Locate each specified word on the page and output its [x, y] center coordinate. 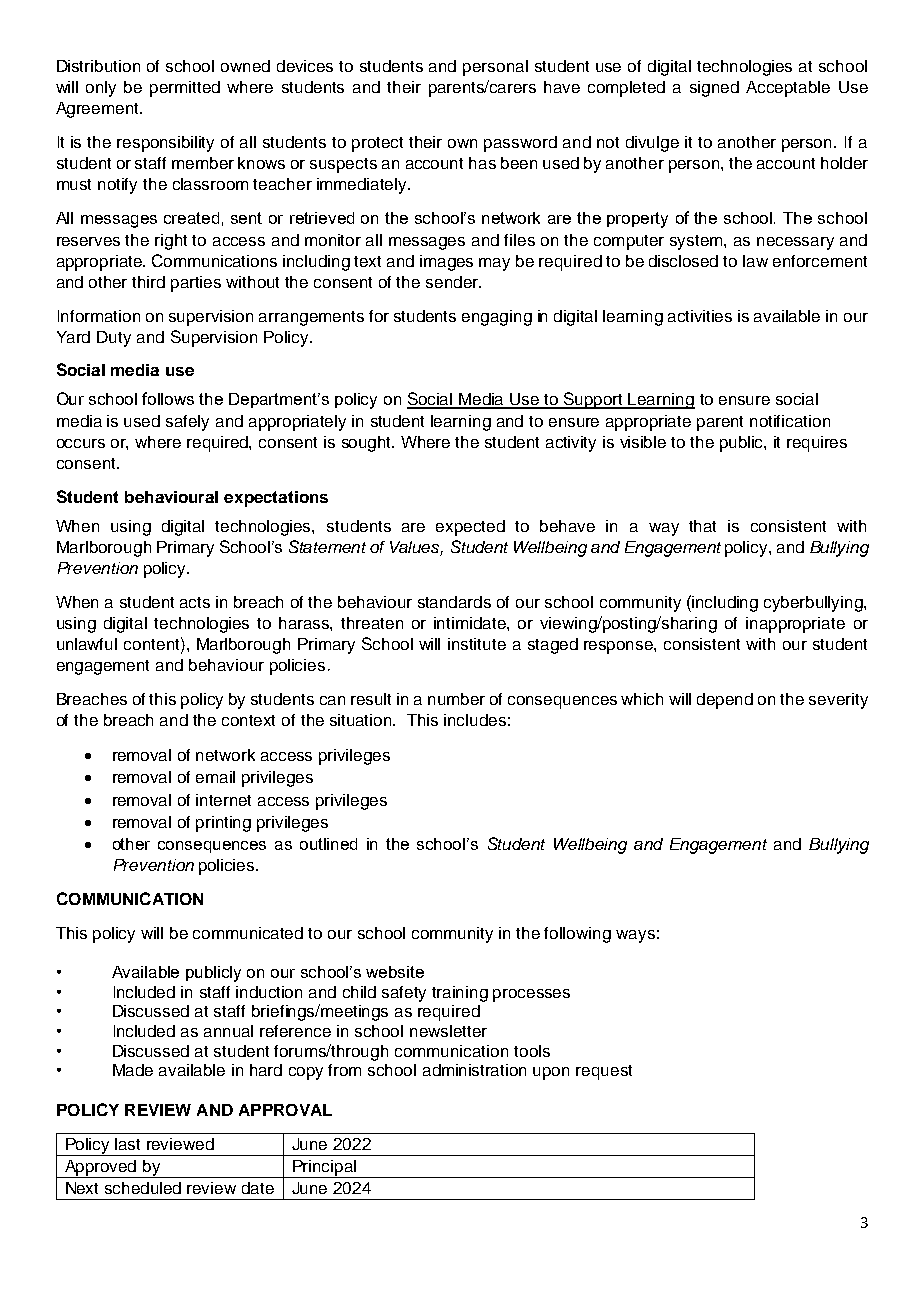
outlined [328, 844]
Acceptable [788, 89]
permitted [185, 89]
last [127, 1144]
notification [790, 421]
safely [187, 423]
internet [223, 800]
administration [474, 1070]
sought [368, 444]
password [520, 144]
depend [725, 701]
